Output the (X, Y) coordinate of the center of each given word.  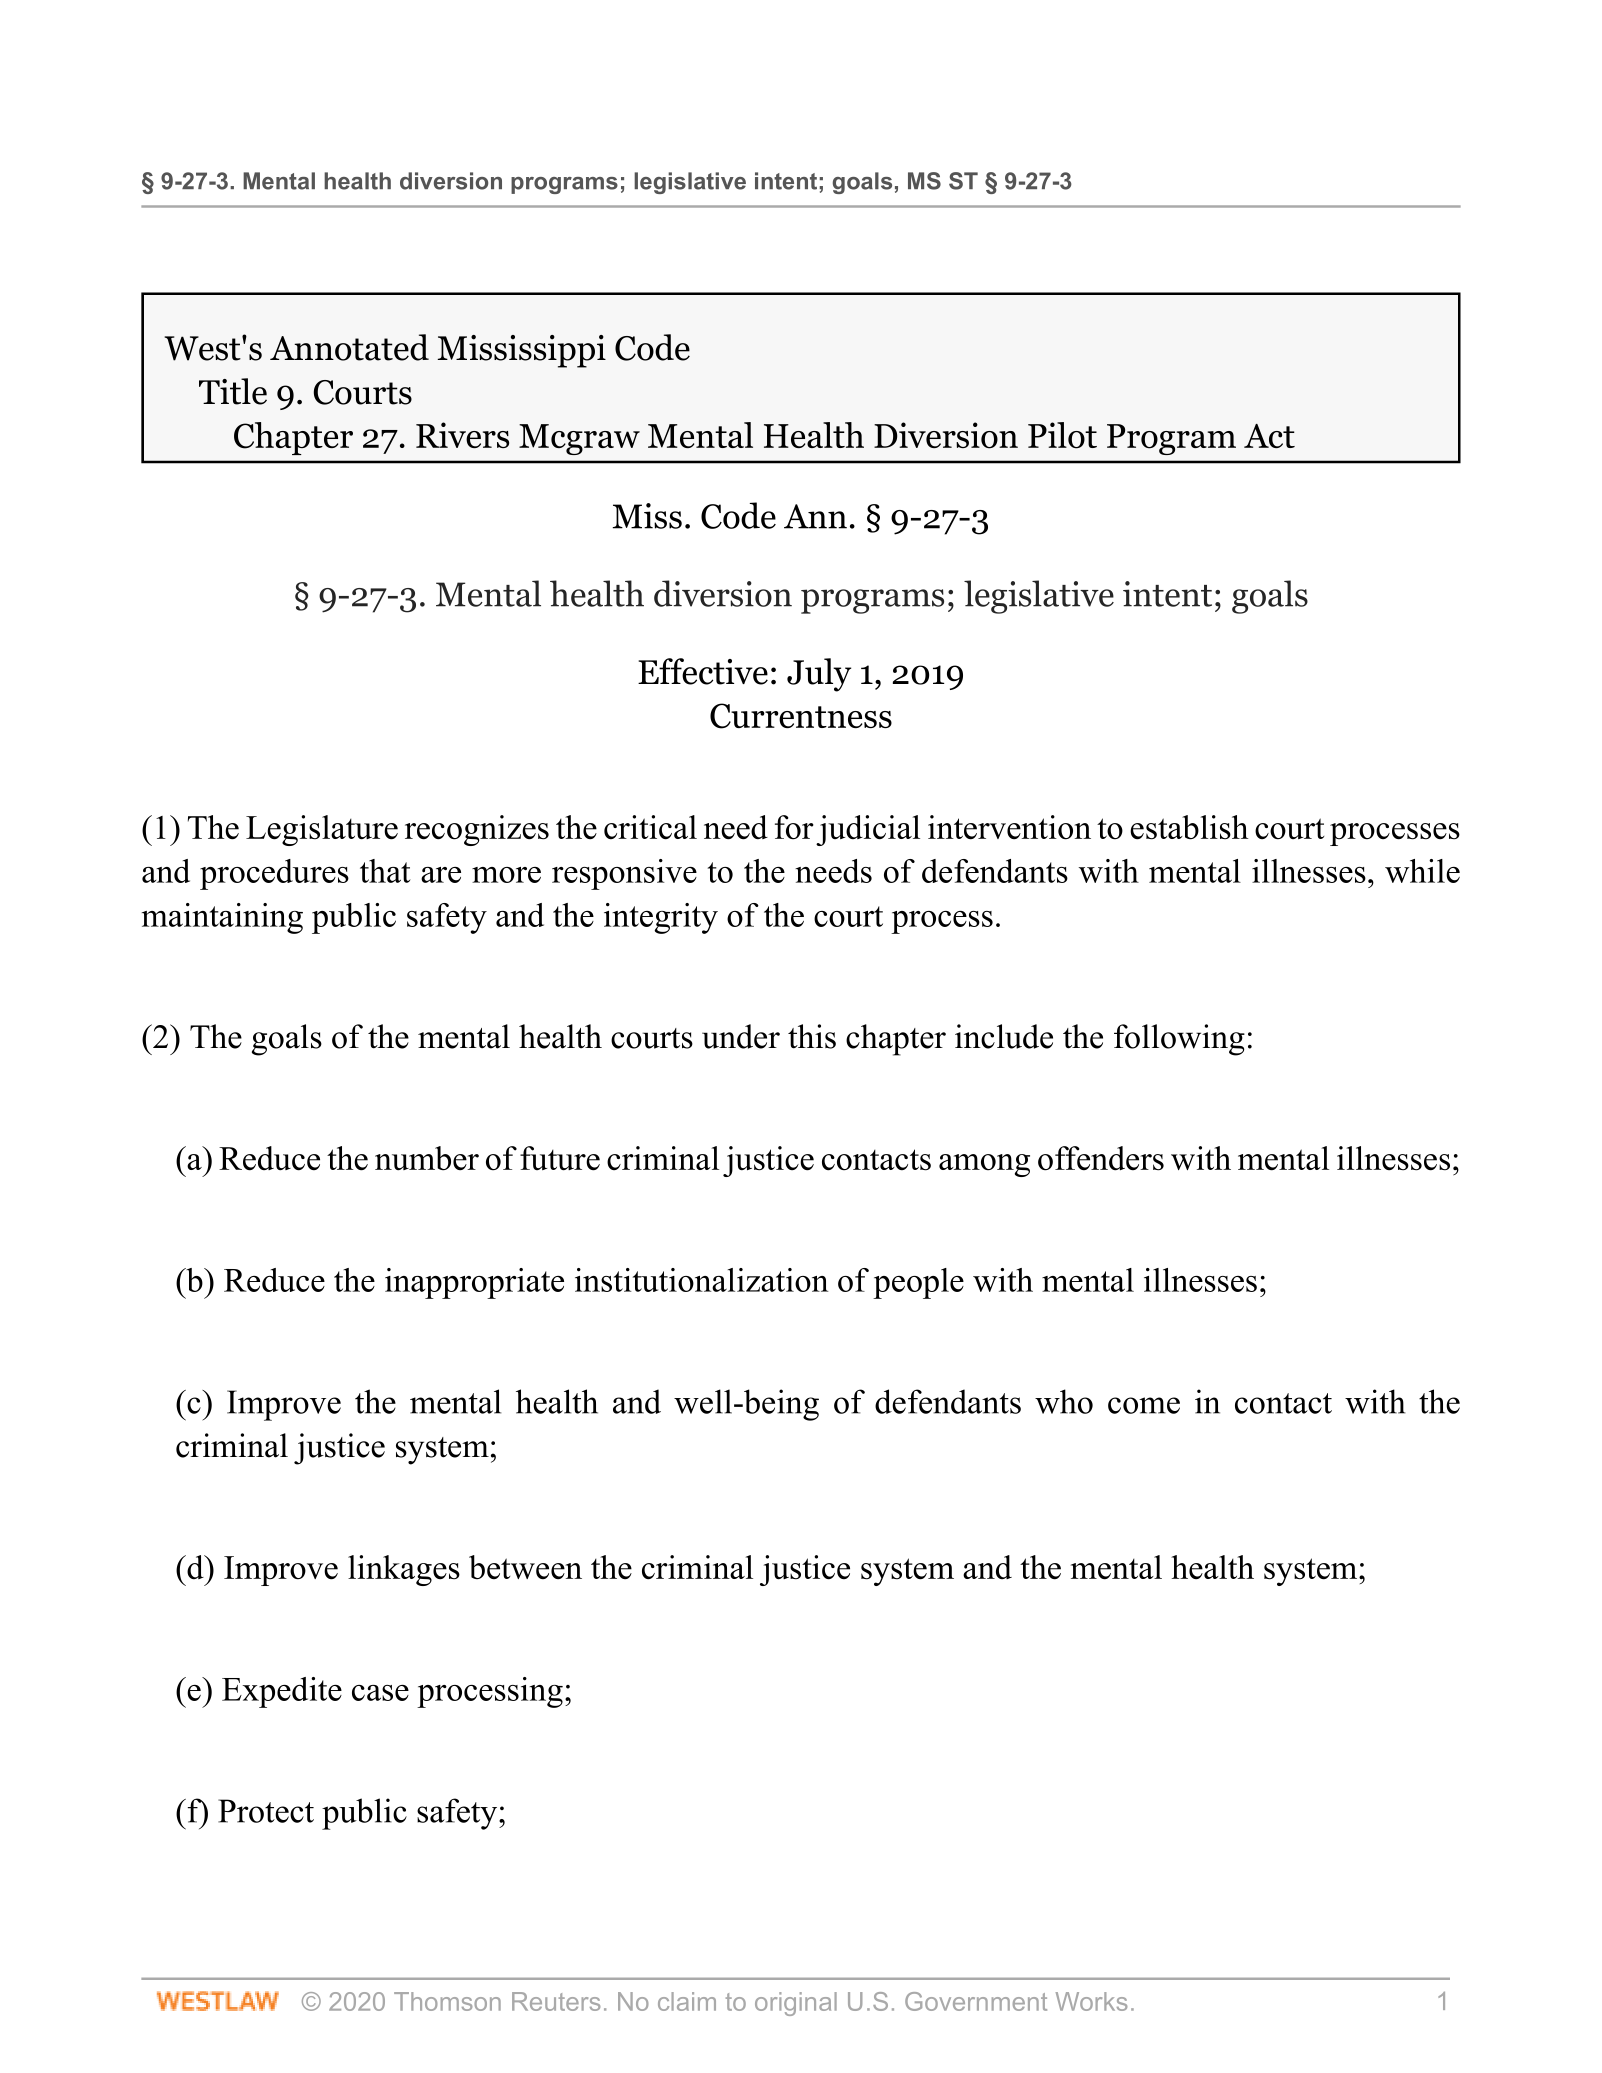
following (1179, 1040)
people (918, 1283)
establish (1189, 827)
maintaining (222, 918)
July (819, 675)
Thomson (447, 2001)
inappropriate (474, 1283)
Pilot (1062, 435)
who (1064, 1401)
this (812, 1036)
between (525, 1567)
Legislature (322, 830)
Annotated (349, 347)
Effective (703, 671)
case (380, 1693)
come (1144, 1405)
